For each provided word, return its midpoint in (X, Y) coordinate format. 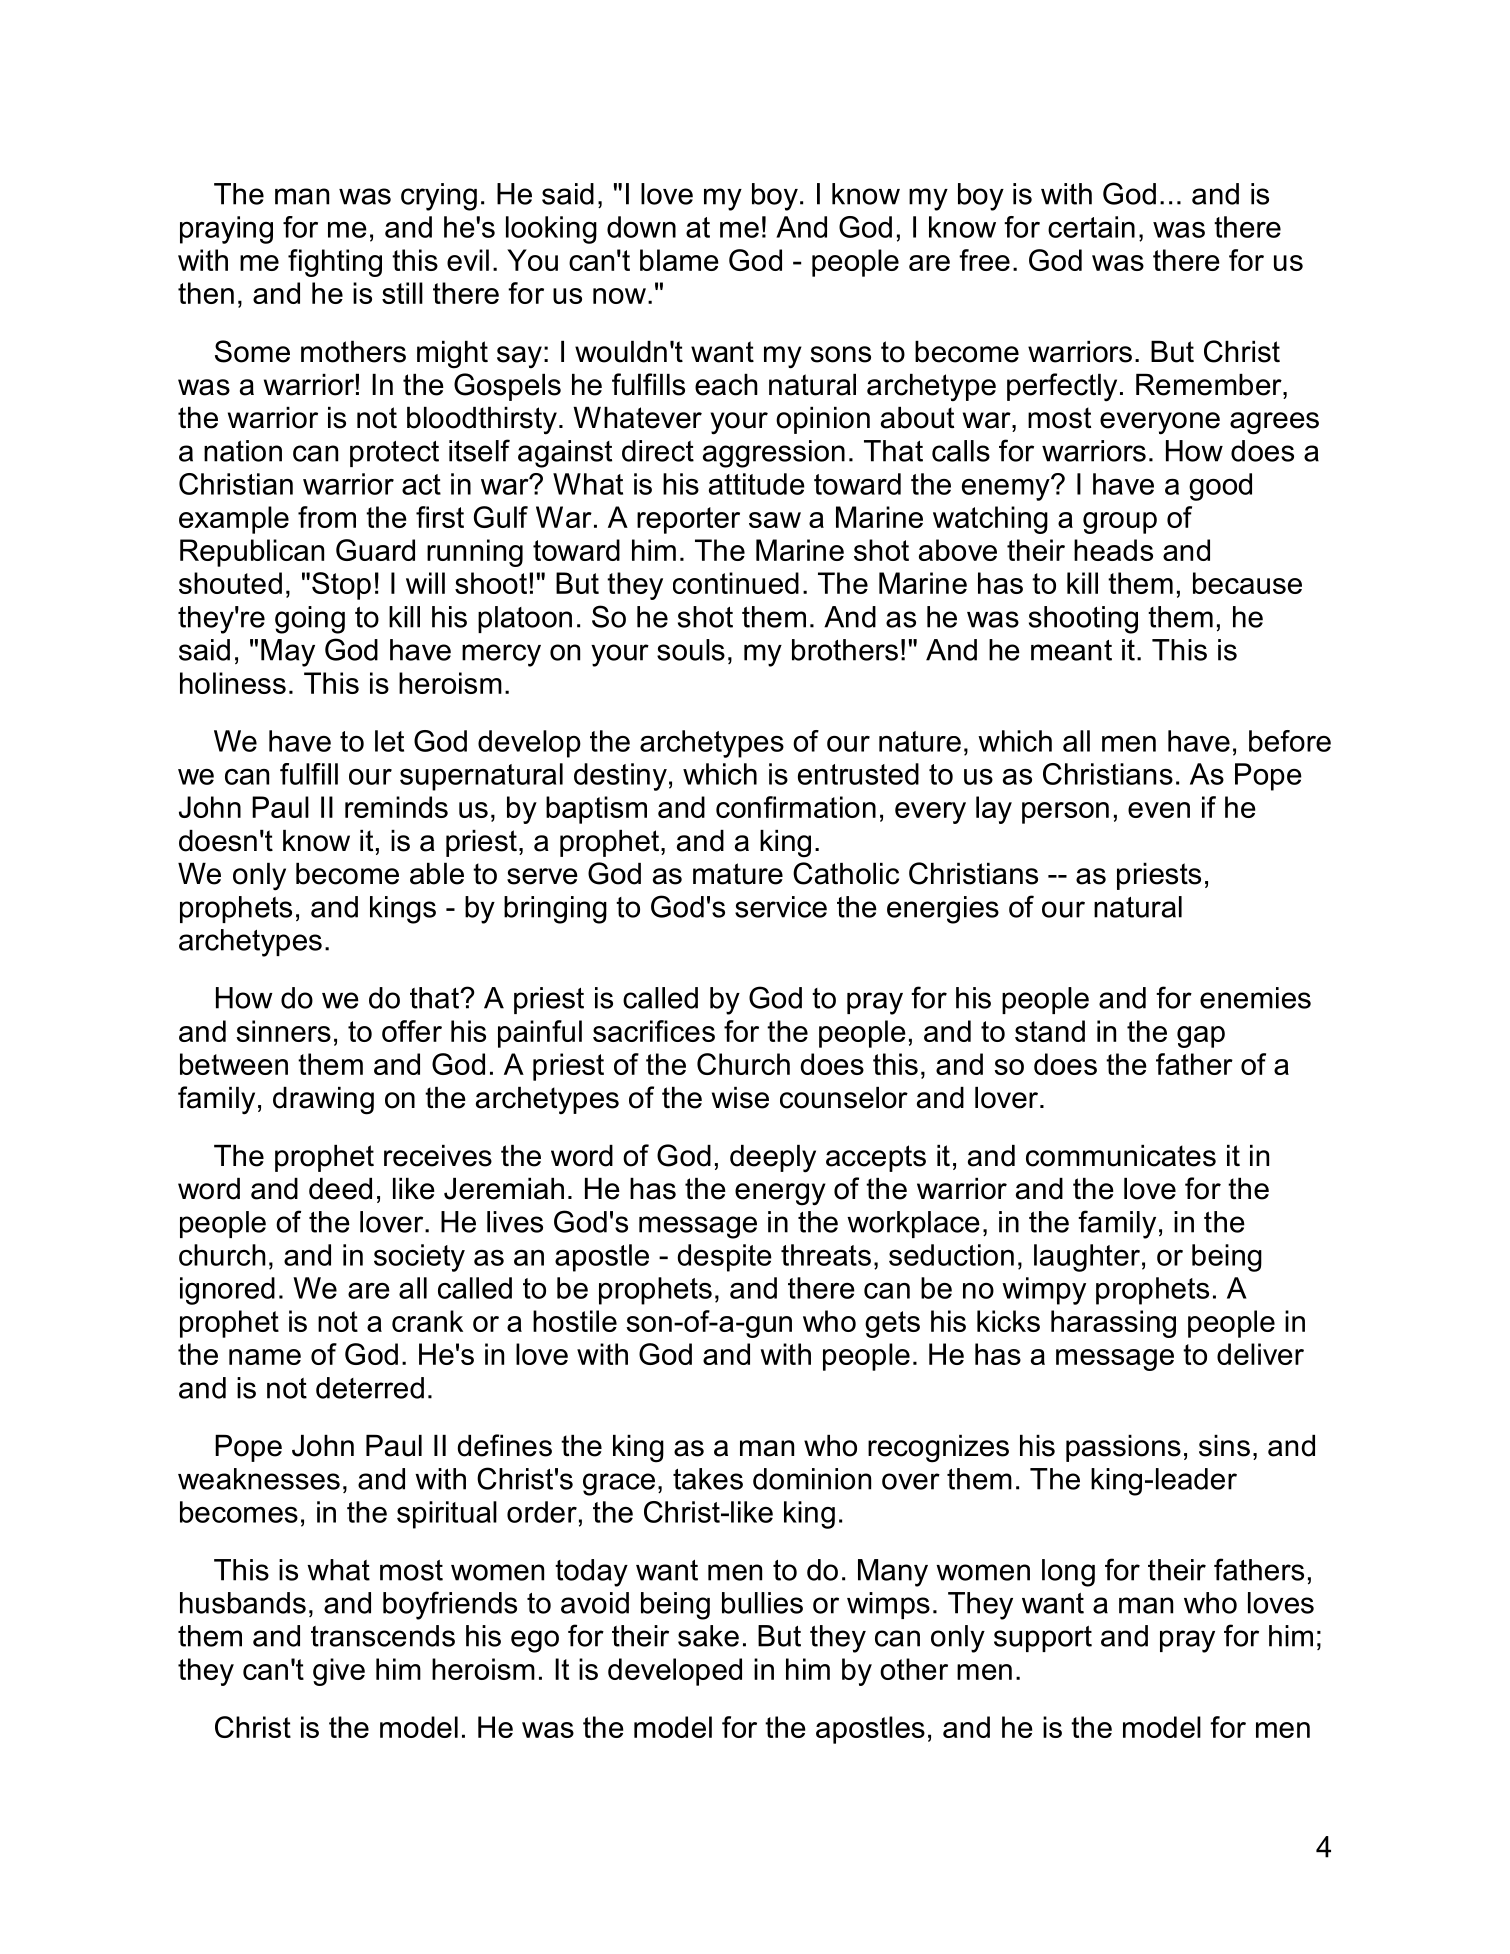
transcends (383, 1636)
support (1043, 1639)
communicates (1121, 1156)
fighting (335, 263)
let (389, 741)
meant (1071, 650)
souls (691, 650)
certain (1091, 227)
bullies (762, 1603)
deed (340, 1189)
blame (679, 260)
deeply (773, 1159)
